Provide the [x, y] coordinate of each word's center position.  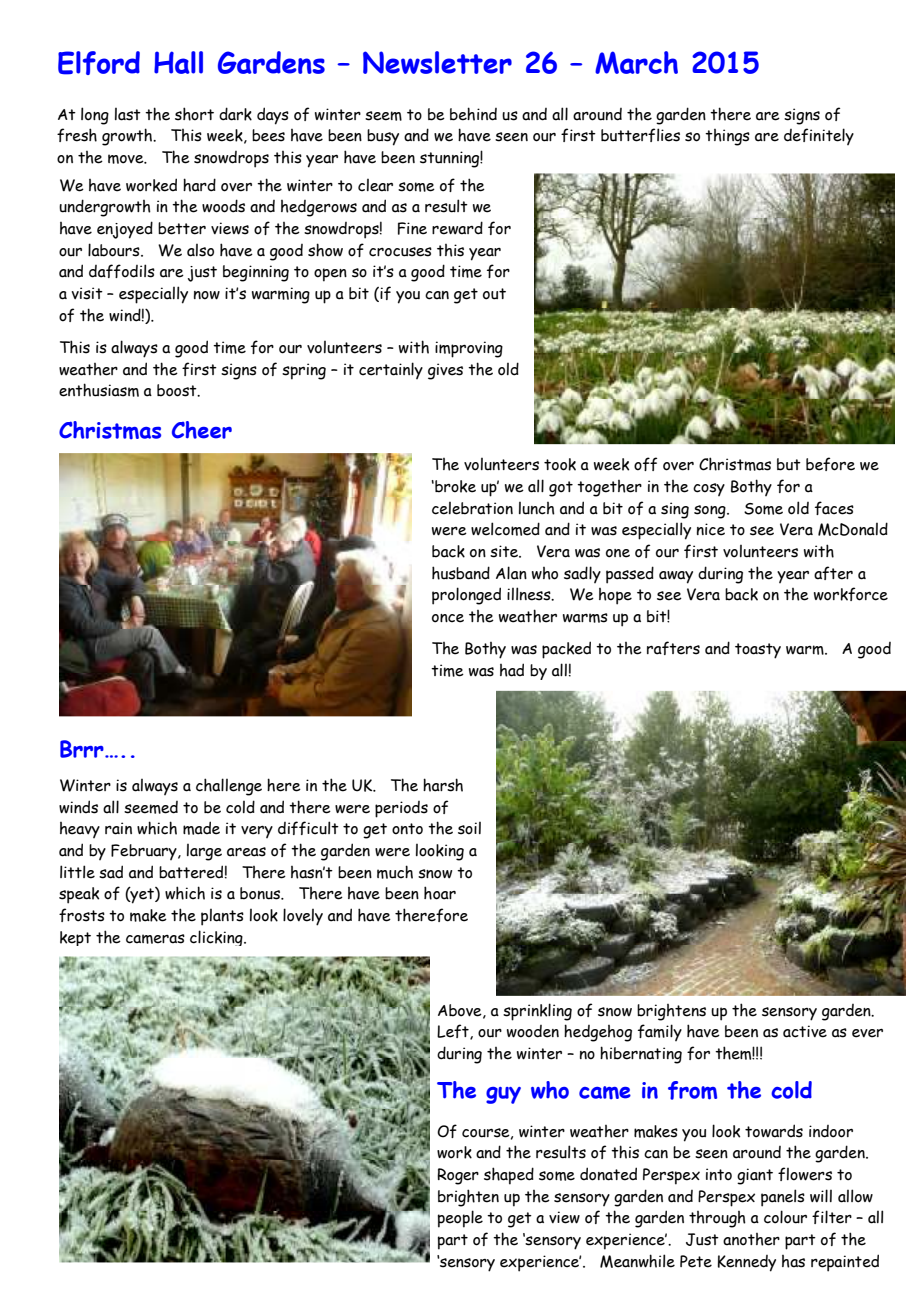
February [145, 852]
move [127, 159]
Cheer [202, 430]
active [805, 1031]
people [460, 1219]
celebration [472, 508]
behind [473, 114]
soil [469, 828]
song [711, 512]
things [727, 137]
